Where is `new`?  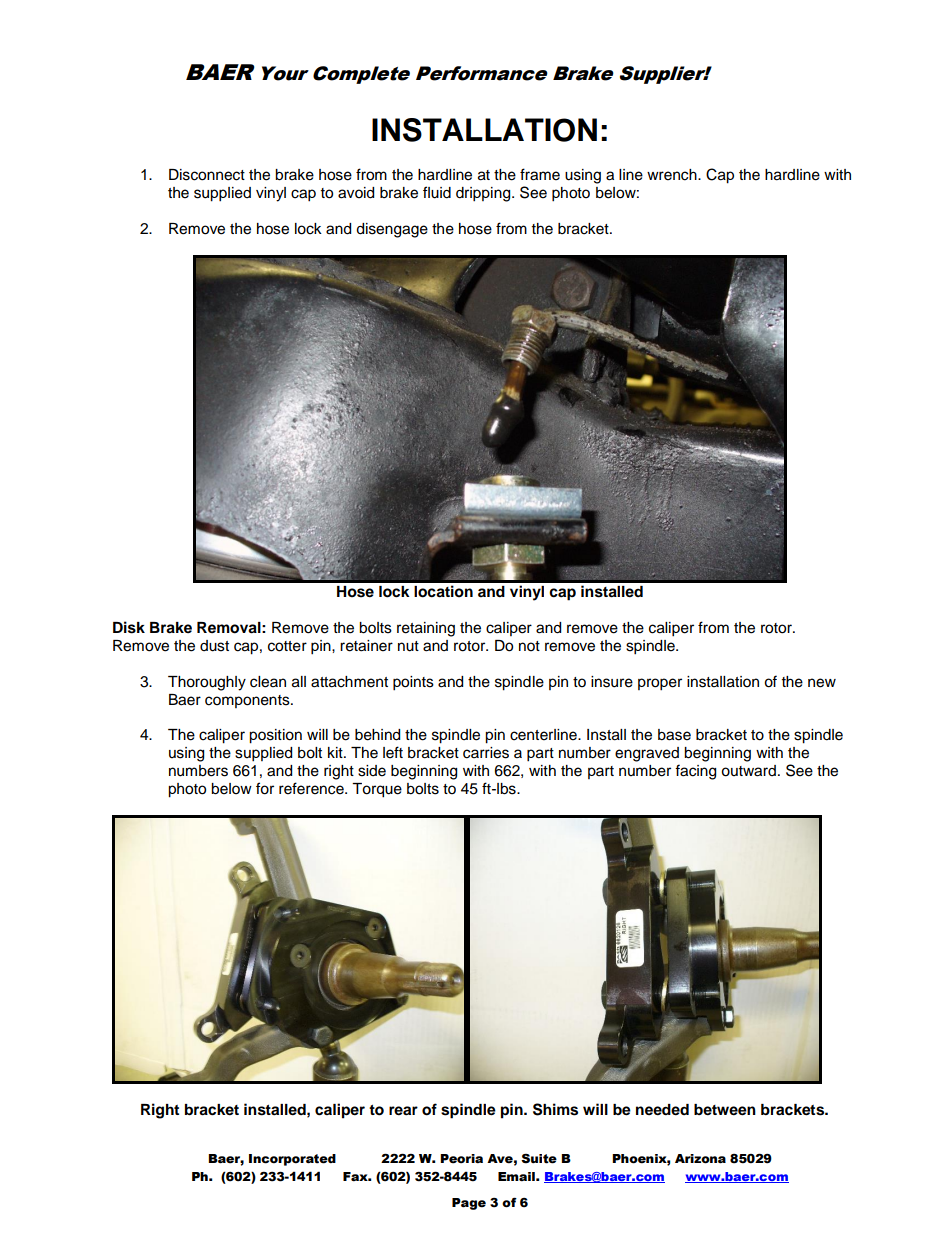 new is located at coordinates (822, 683).
